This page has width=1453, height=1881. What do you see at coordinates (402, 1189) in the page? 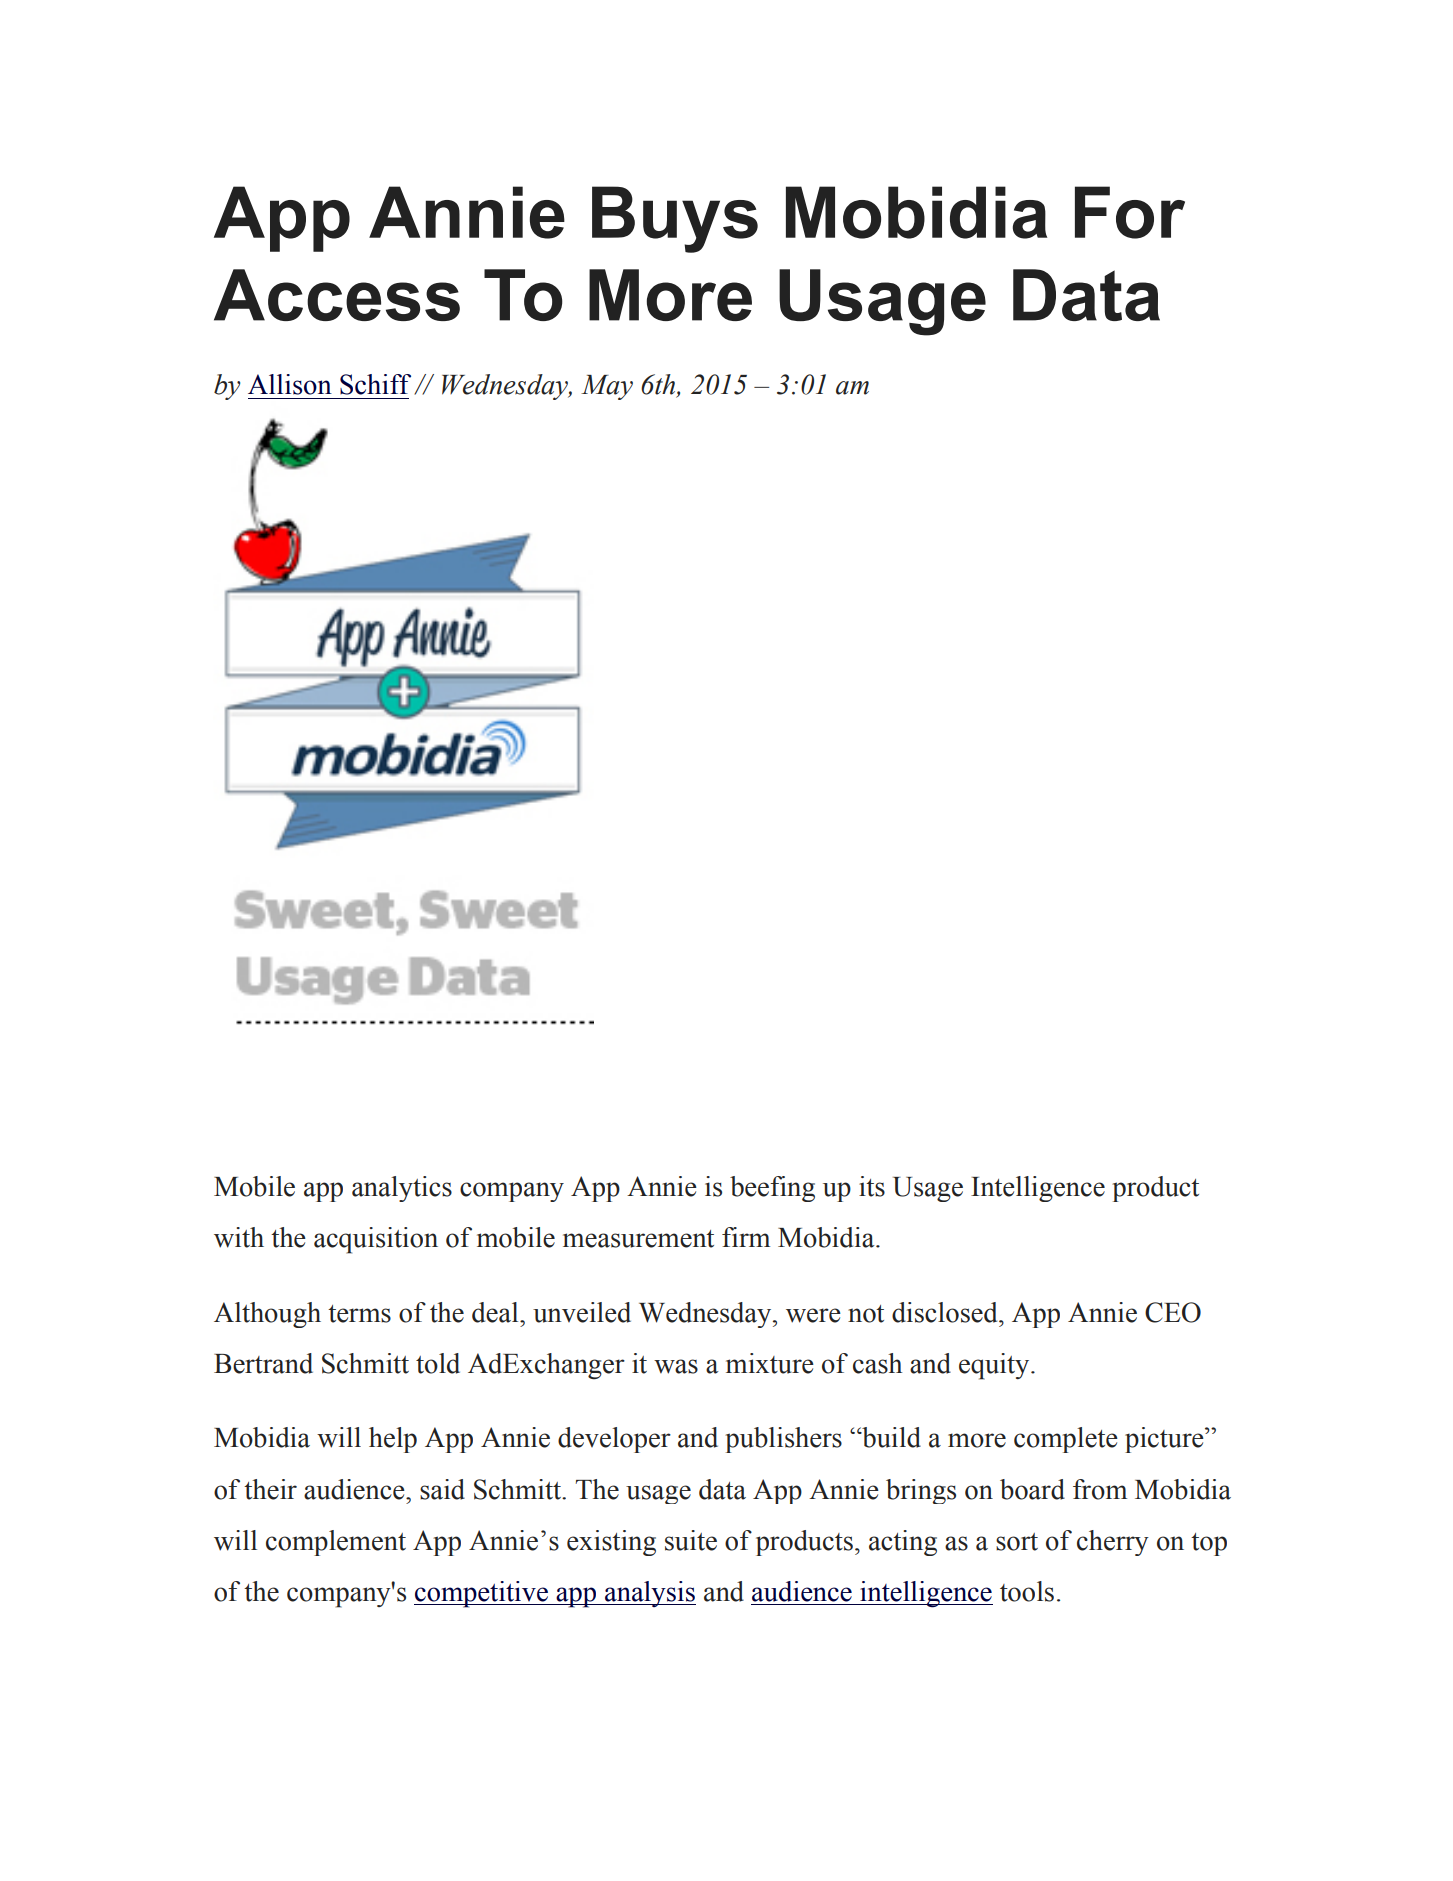
I see `analytics` at bounding box center [402, 1189].
